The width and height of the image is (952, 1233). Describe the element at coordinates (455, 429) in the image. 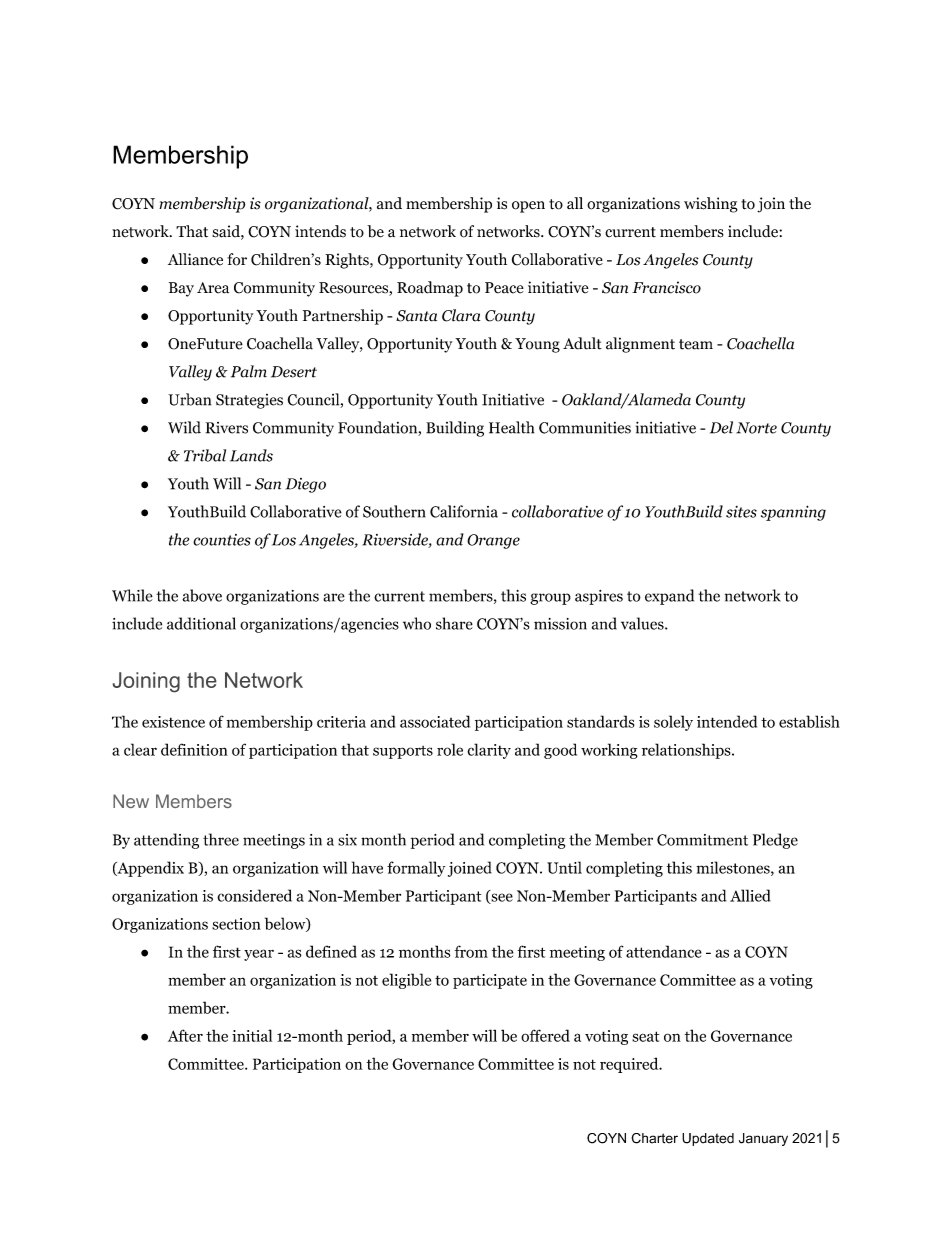

I see `Building` at that location.
